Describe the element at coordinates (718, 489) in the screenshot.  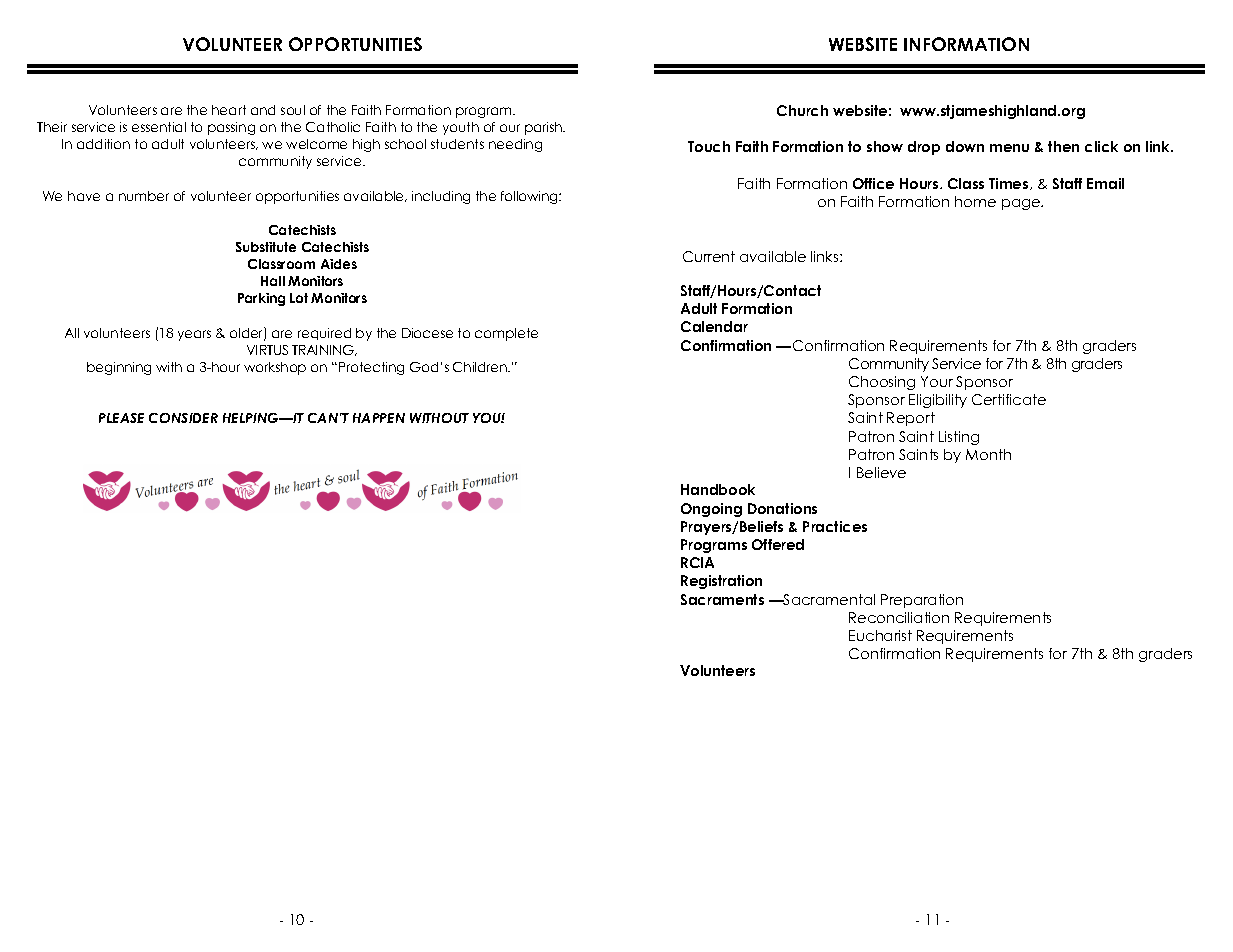
I see `Handbook` at that location.
